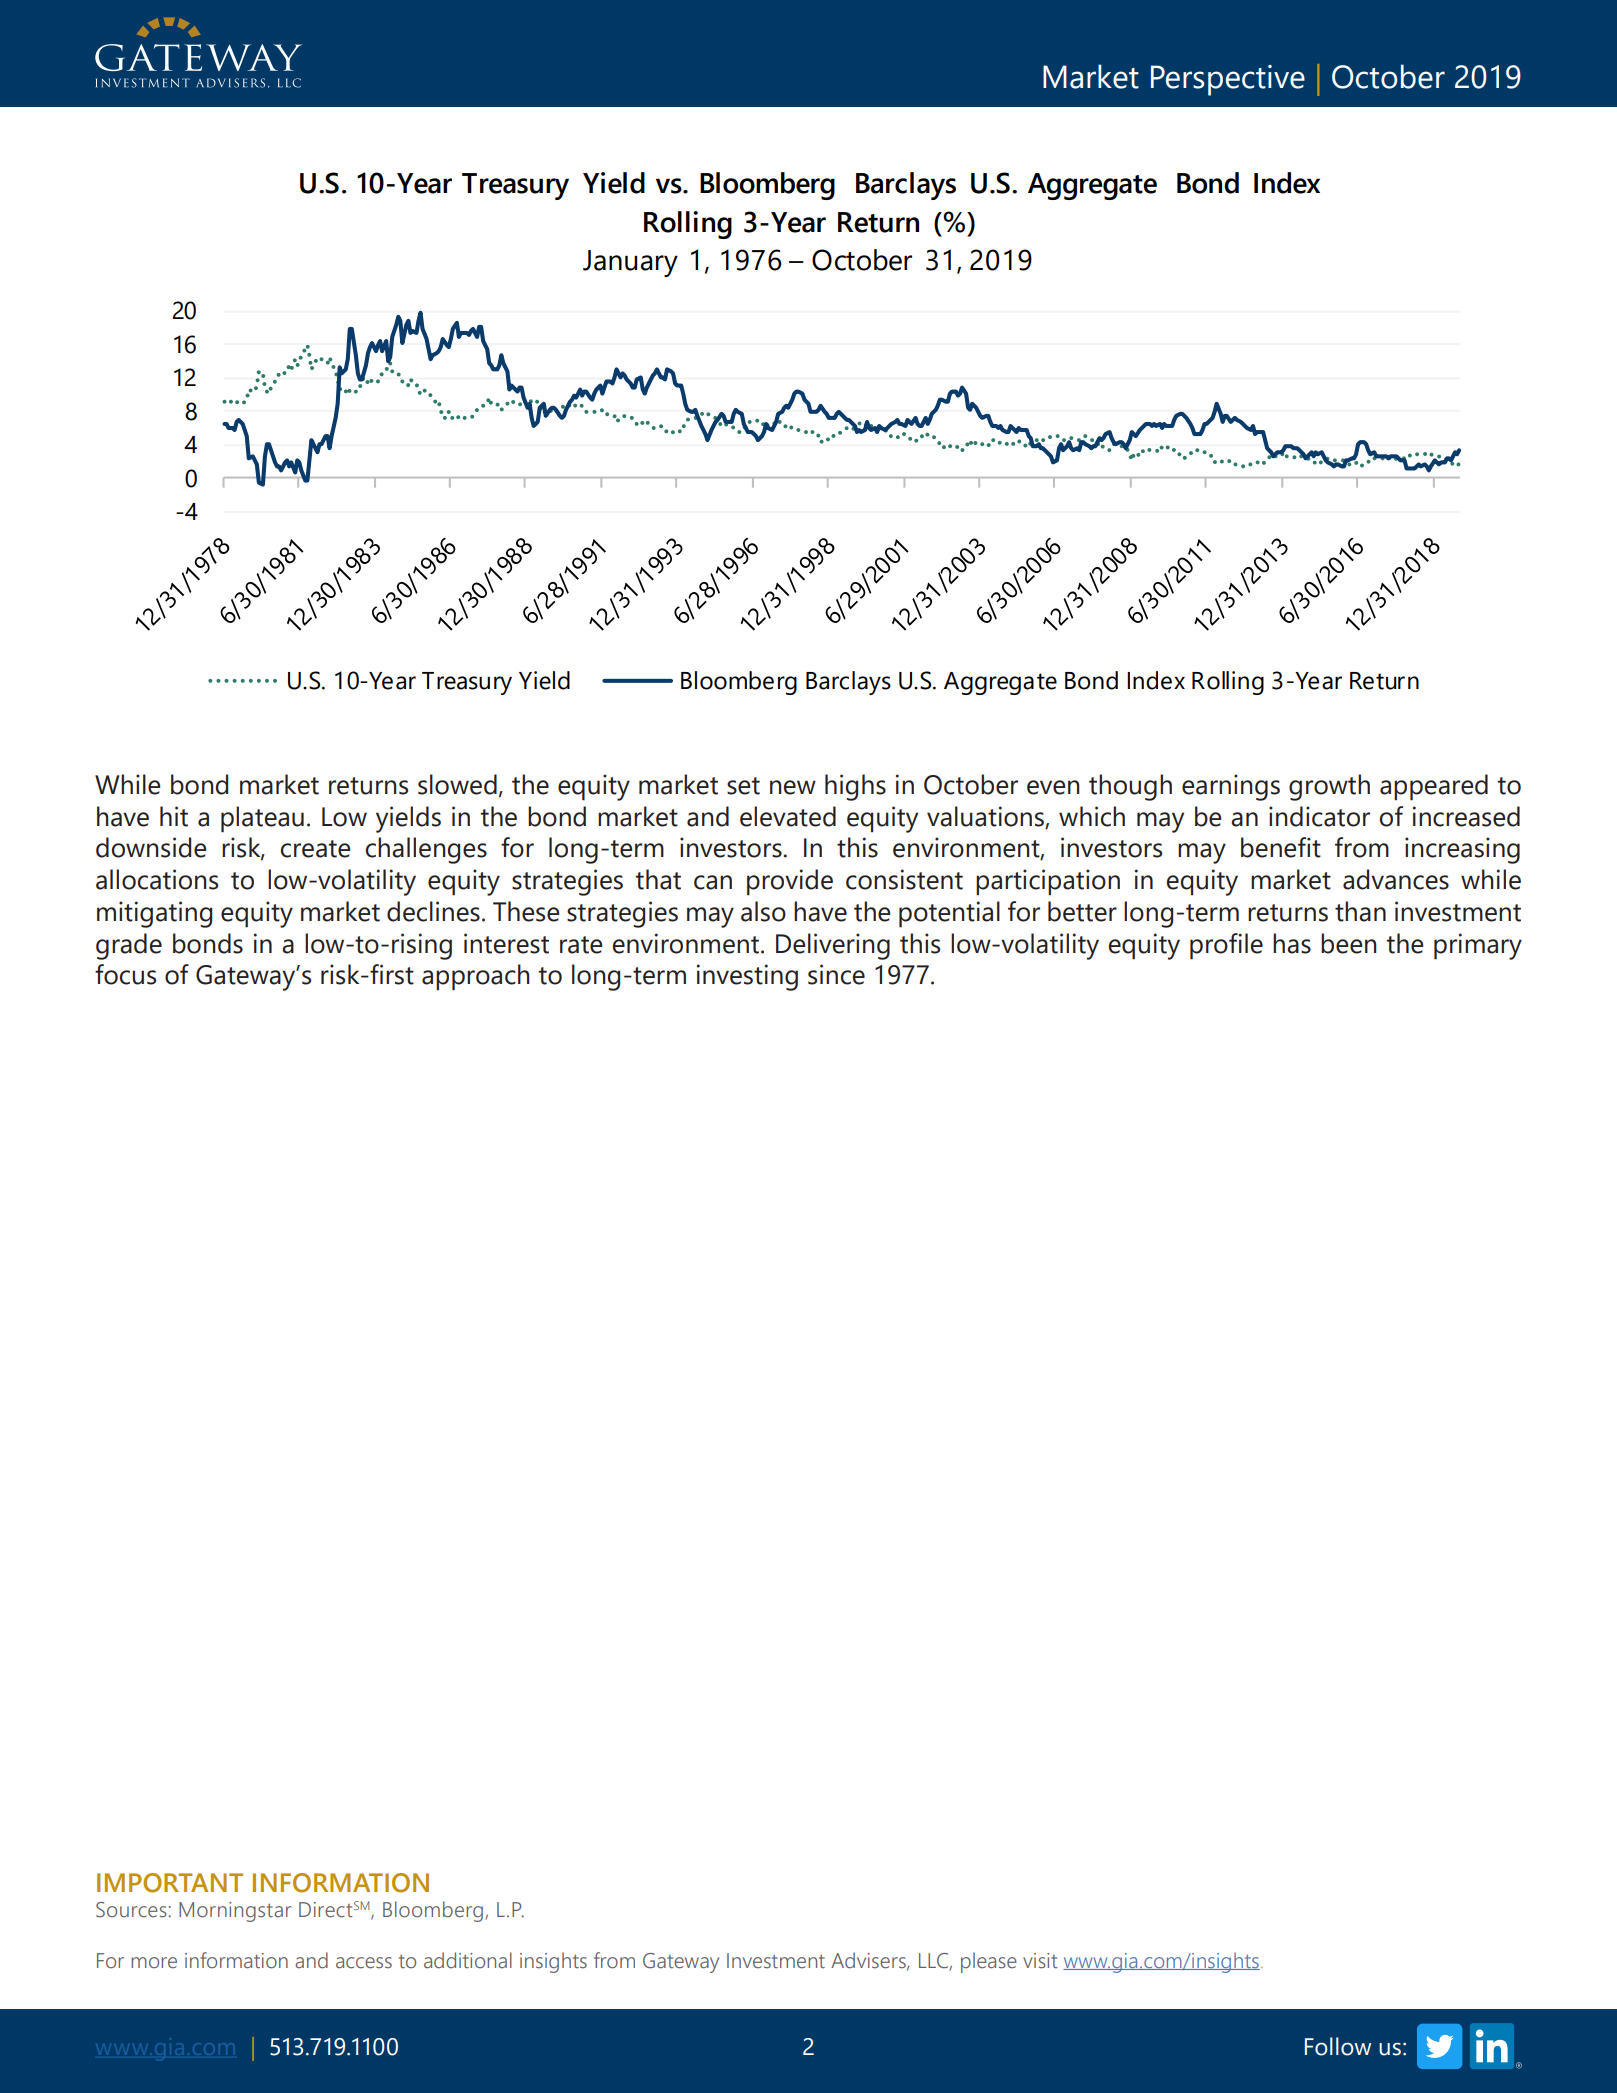  What do you see at coordinates (262, 819) in the screenshot?
I see `plateau` at bounding box center [262, 819].
